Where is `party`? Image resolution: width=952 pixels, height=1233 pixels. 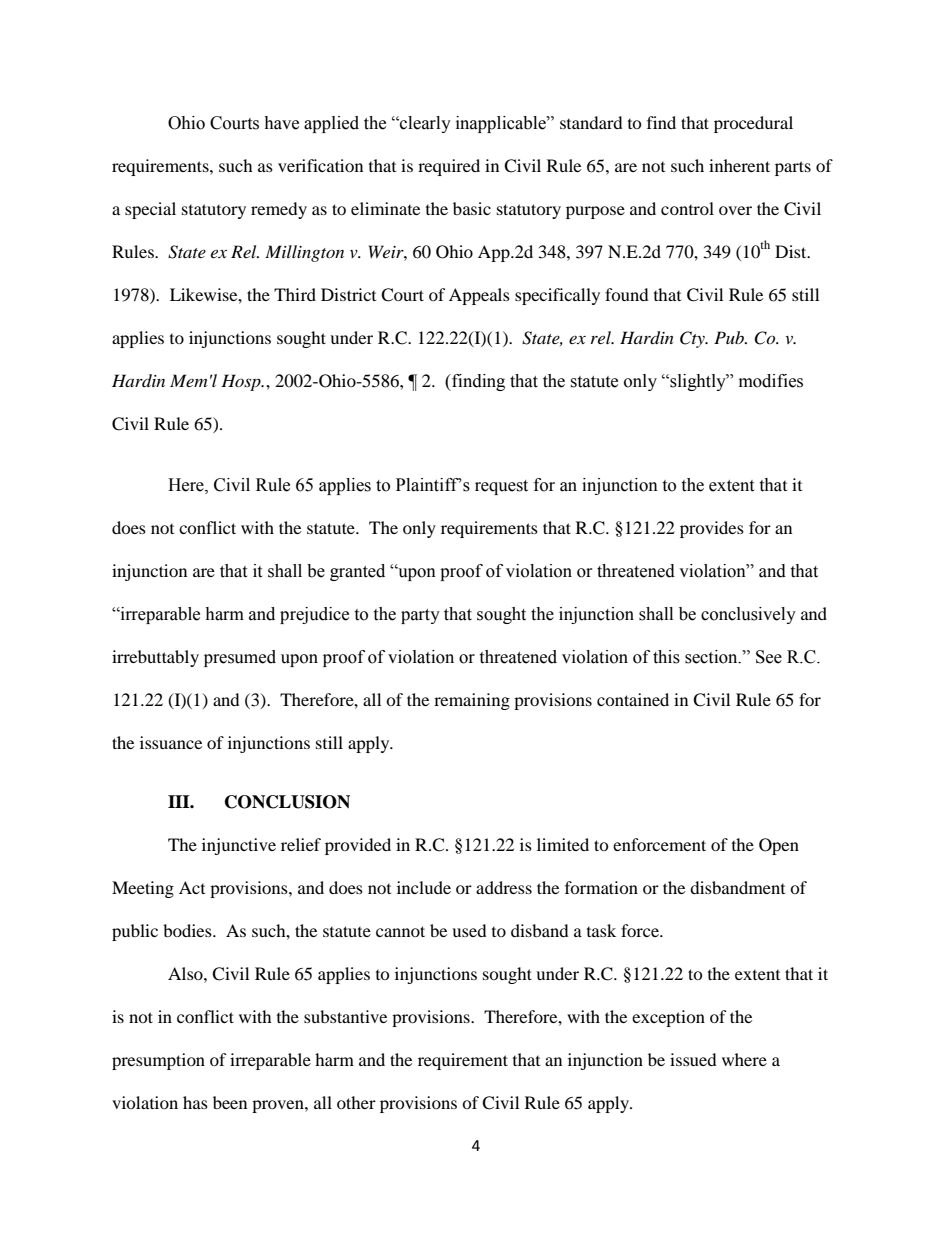
party is located at coordinates (420, 616).
